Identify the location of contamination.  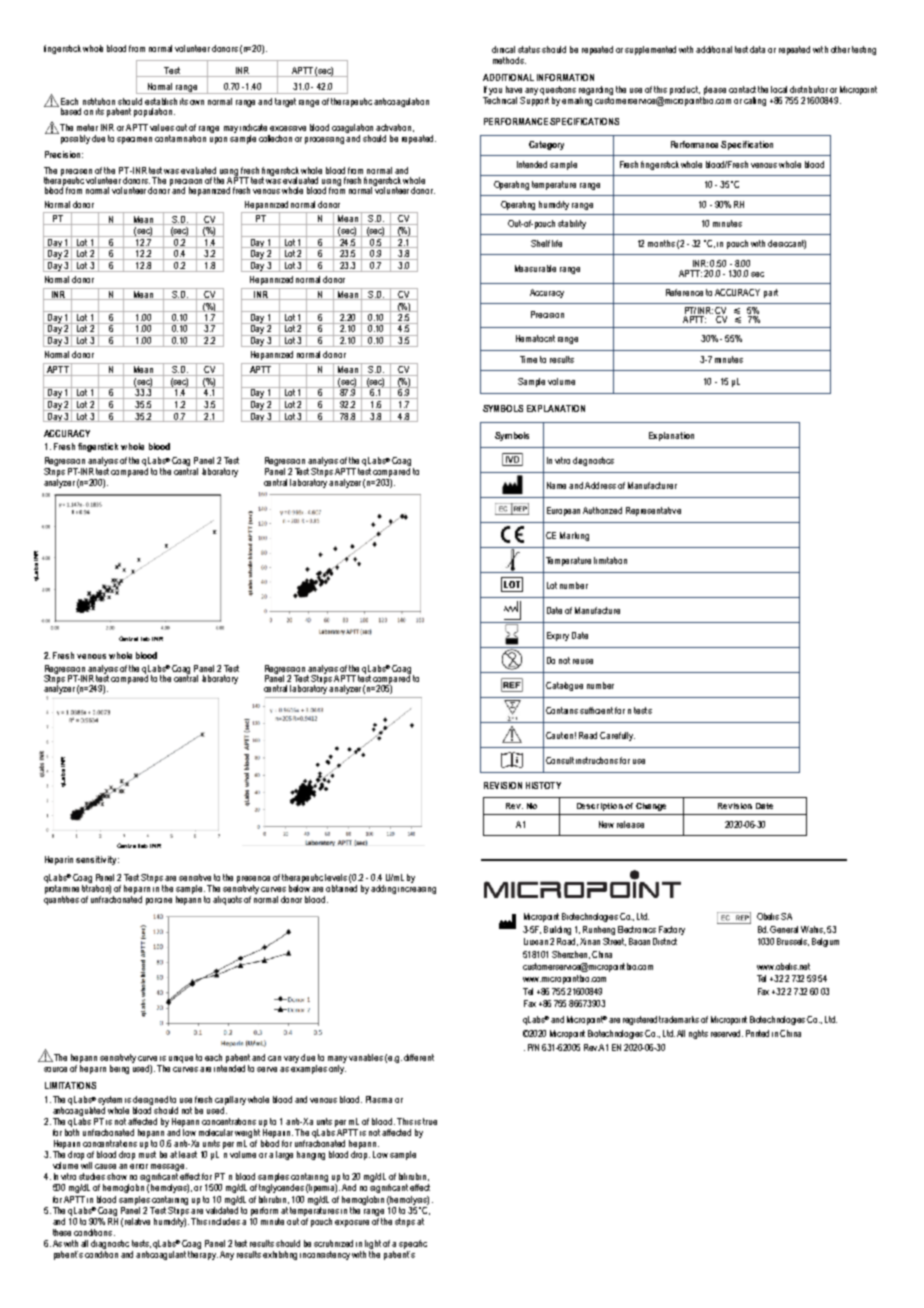
(180, 138).
